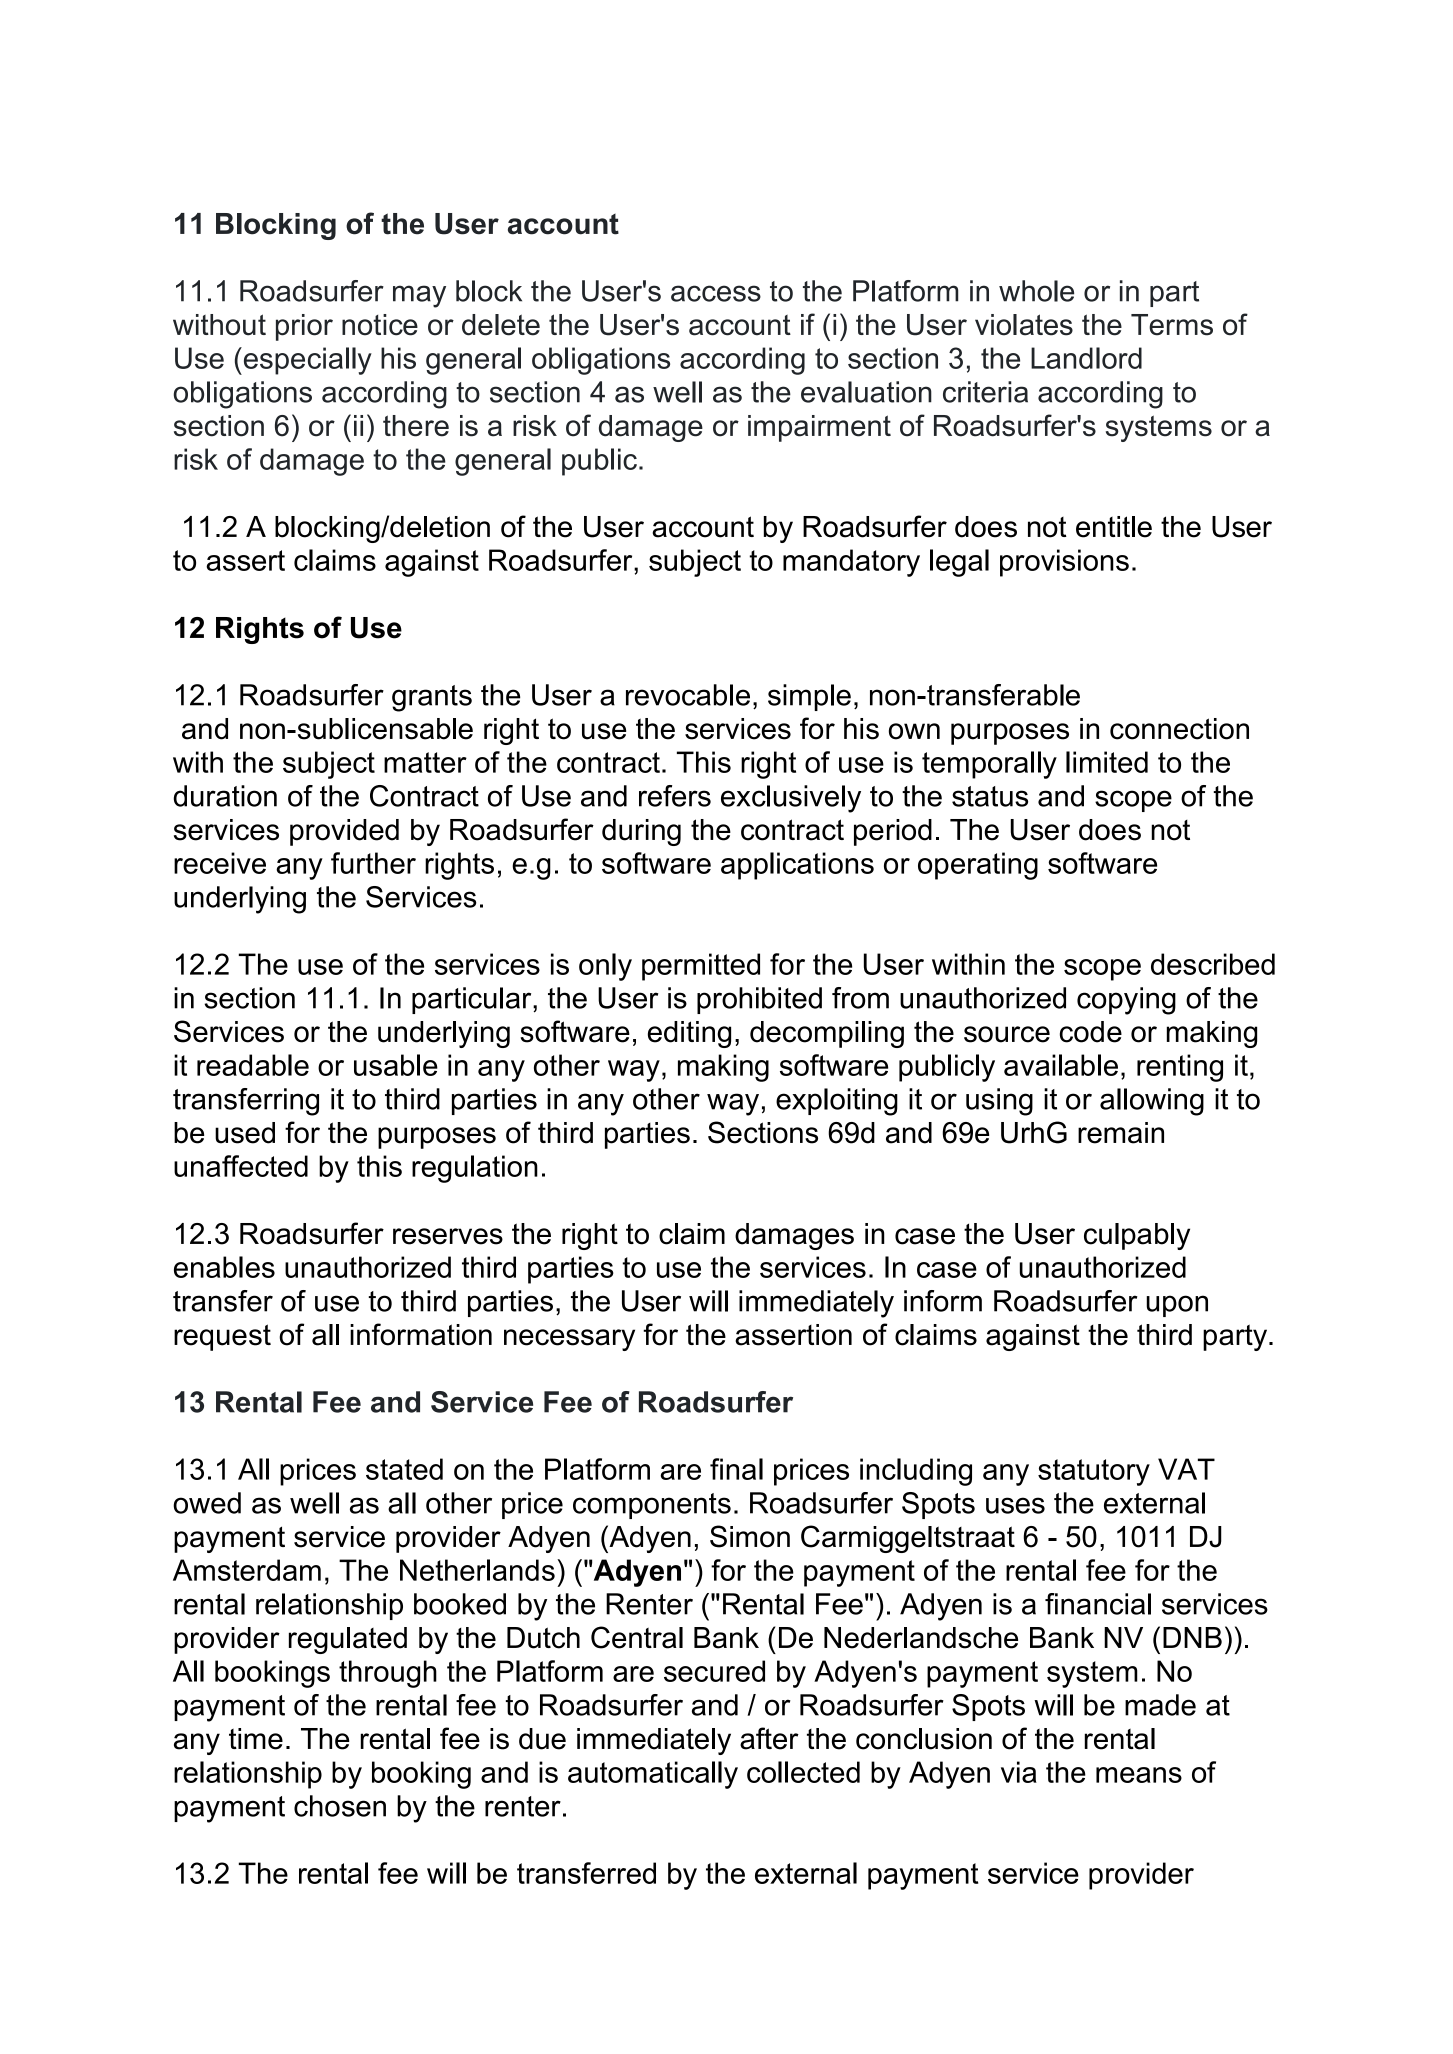  I want to click on prior, so click(304, 327).
